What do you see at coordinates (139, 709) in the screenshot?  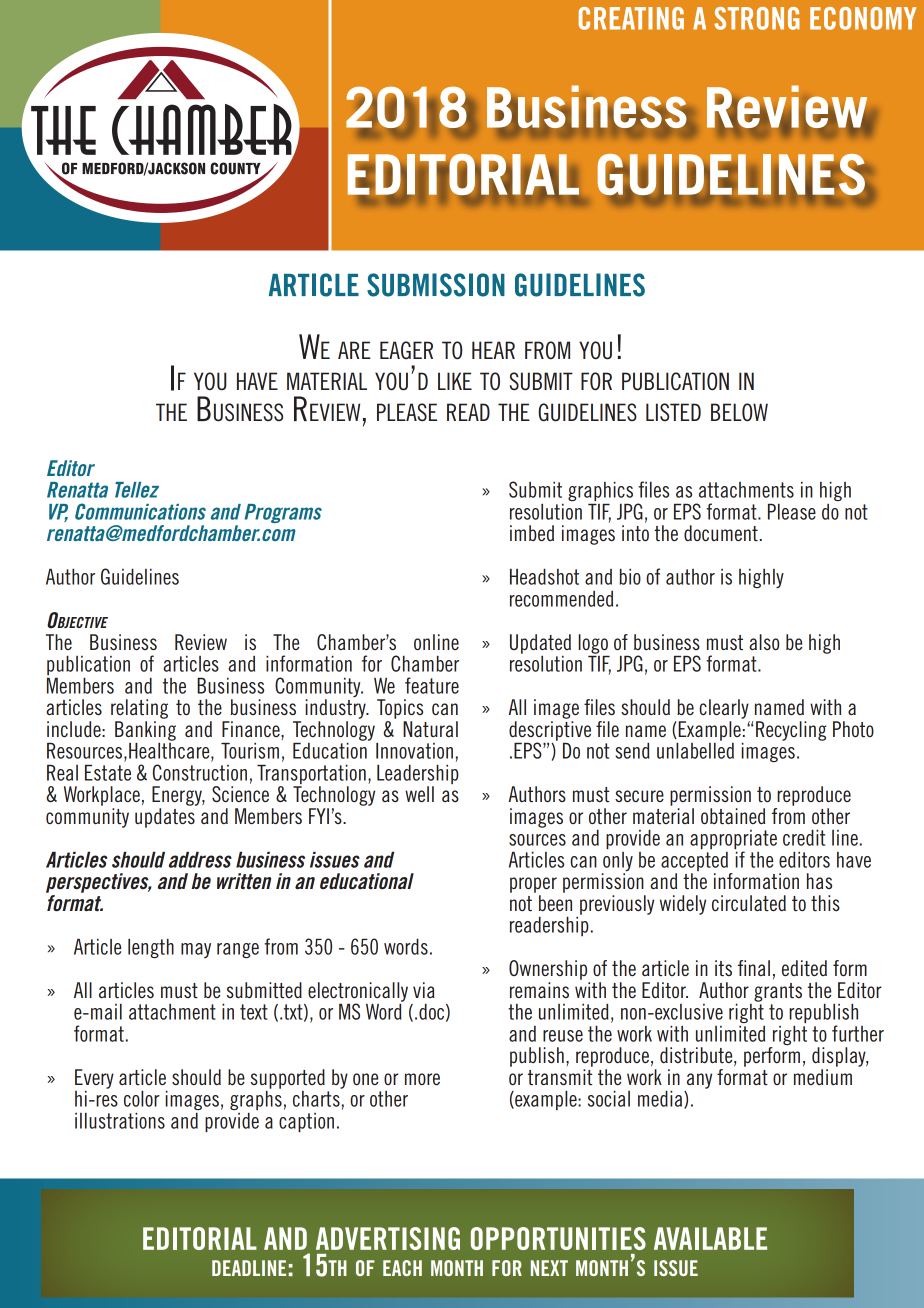 I see `relating` at bounding box center [139, 709].
